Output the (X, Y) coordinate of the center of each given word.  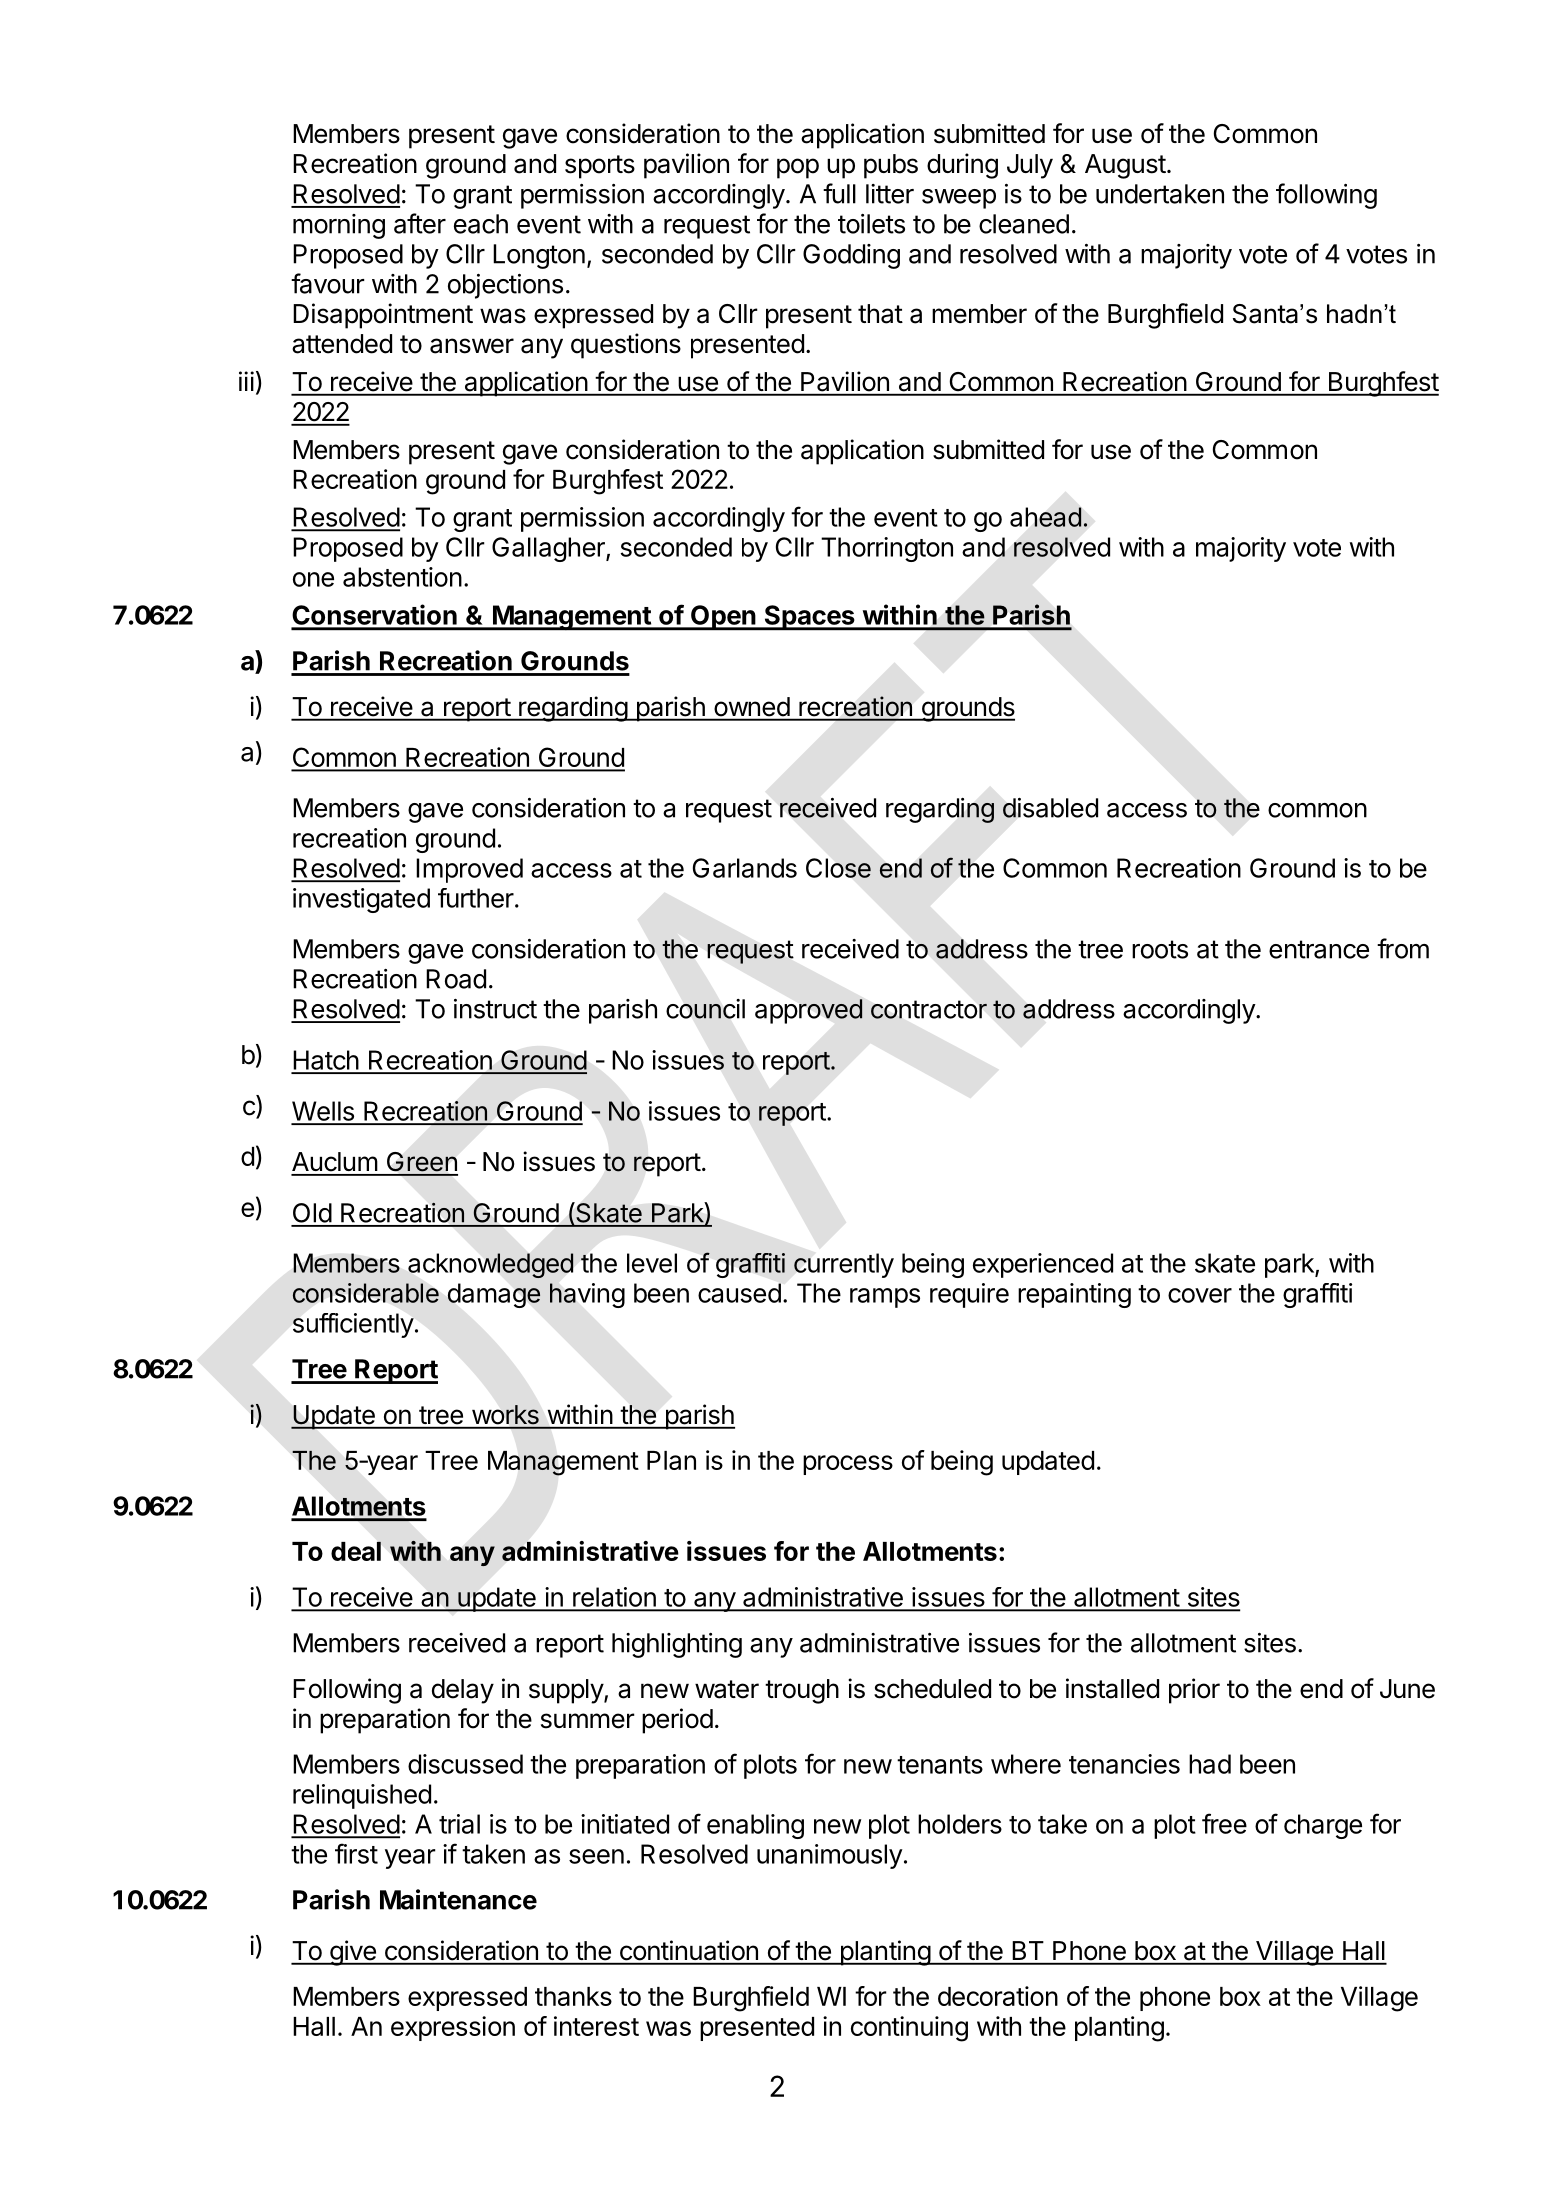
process (848, 1465)
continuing (909, 2029)
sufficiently (353, 1325)
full (839, 193)
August (1125, 166)
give (353, 1953)
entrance (1319, 949)
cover (1200, 1295)
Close (838, 868)
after (420, 223)
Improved (469, 870)
